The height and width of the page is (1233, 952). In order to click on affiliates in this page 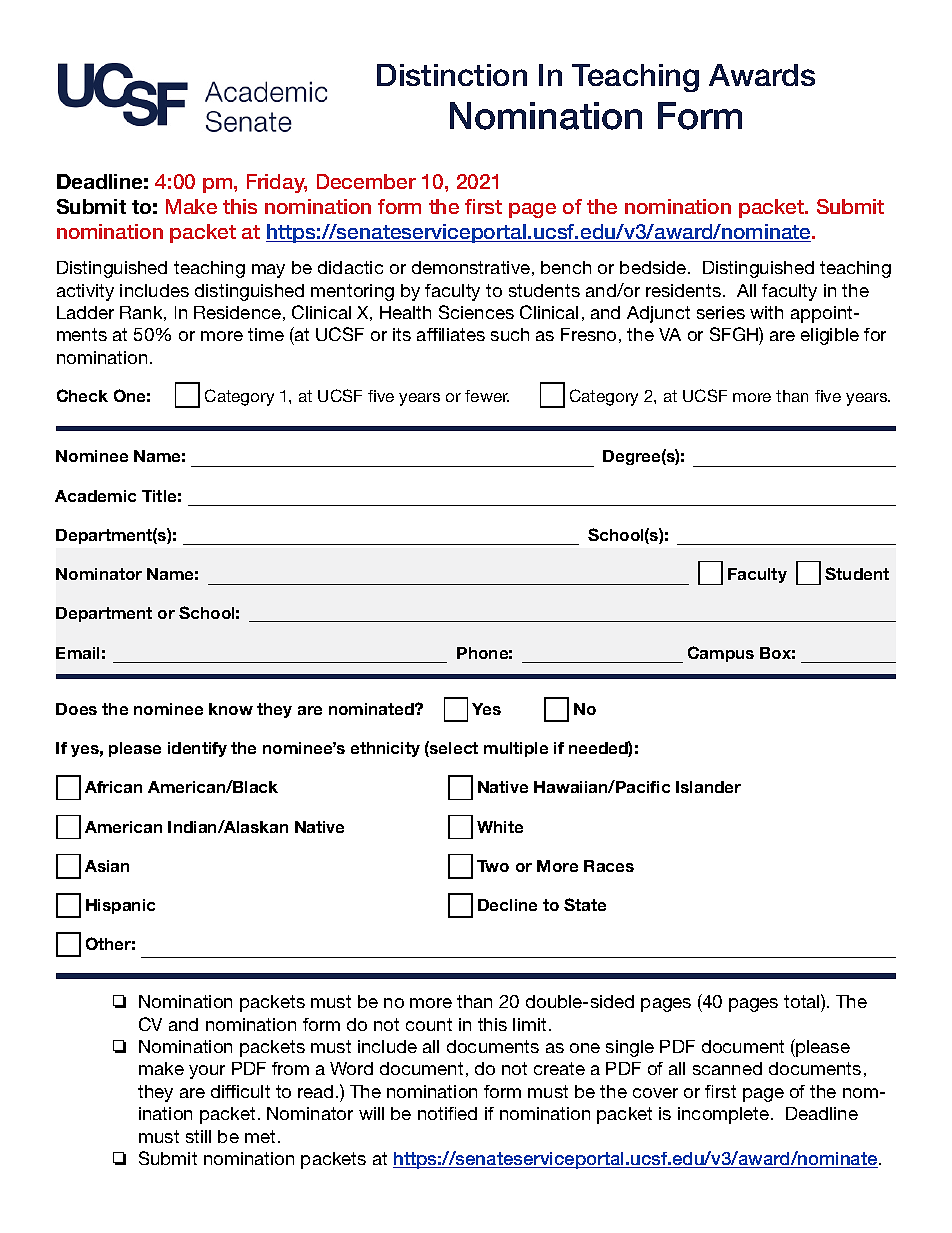, I will do `click(451, 334)`.
